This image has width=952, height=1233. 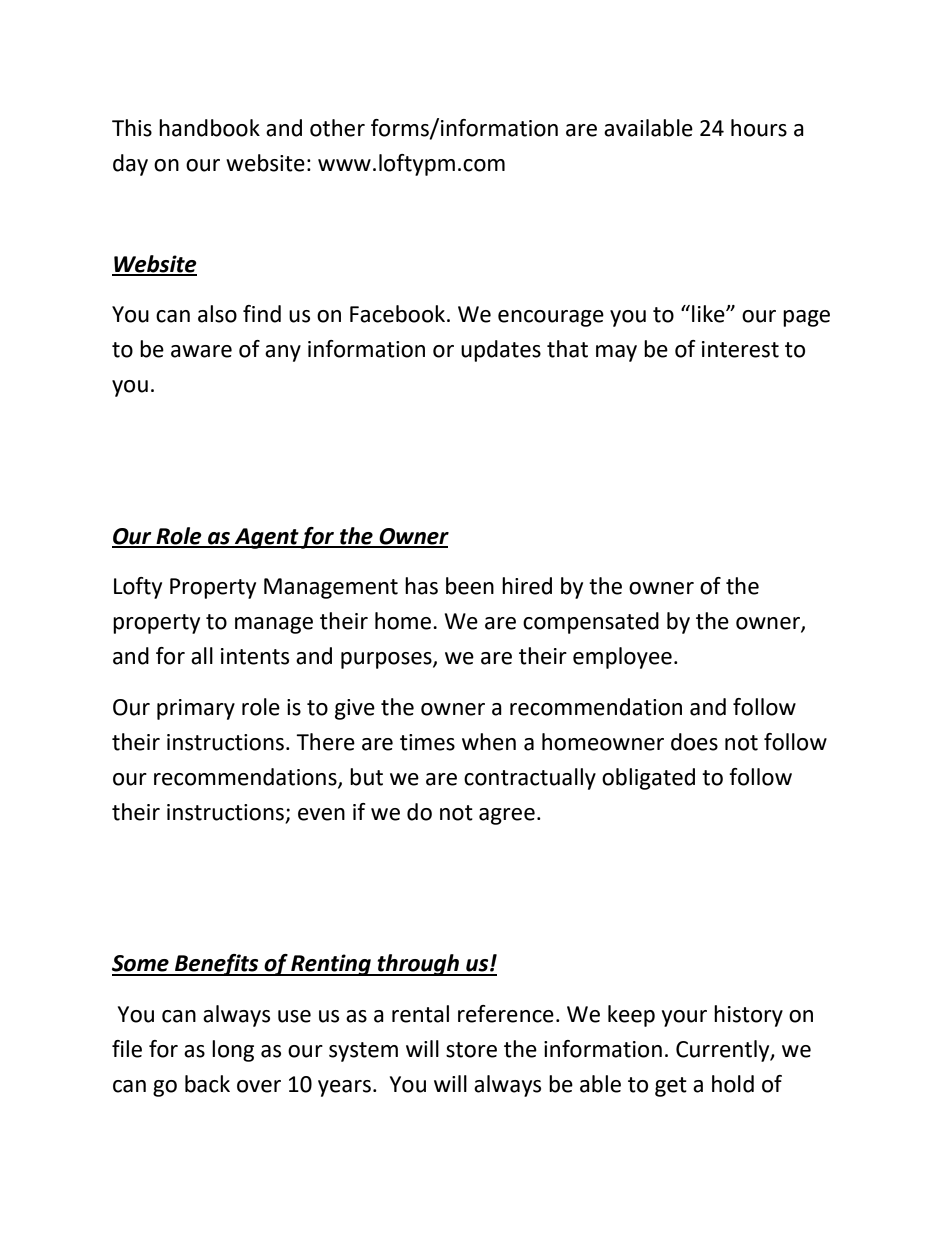 What do you see at coordinates (489, 742) in the image?
I see `when` at bounding box center [489, 742].
